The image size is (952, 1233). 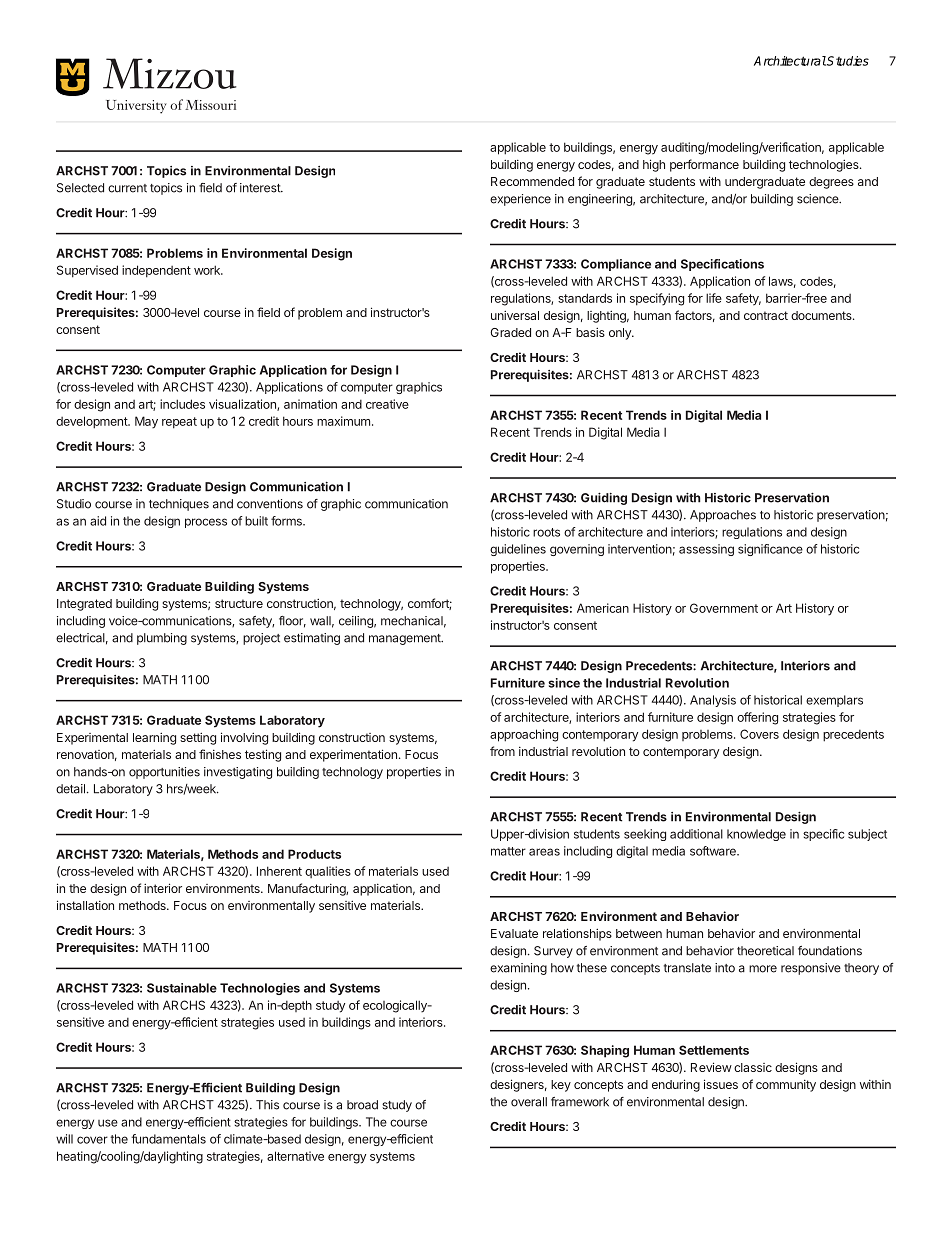 I want to click on knowledge, so click(x=756, y=835).
